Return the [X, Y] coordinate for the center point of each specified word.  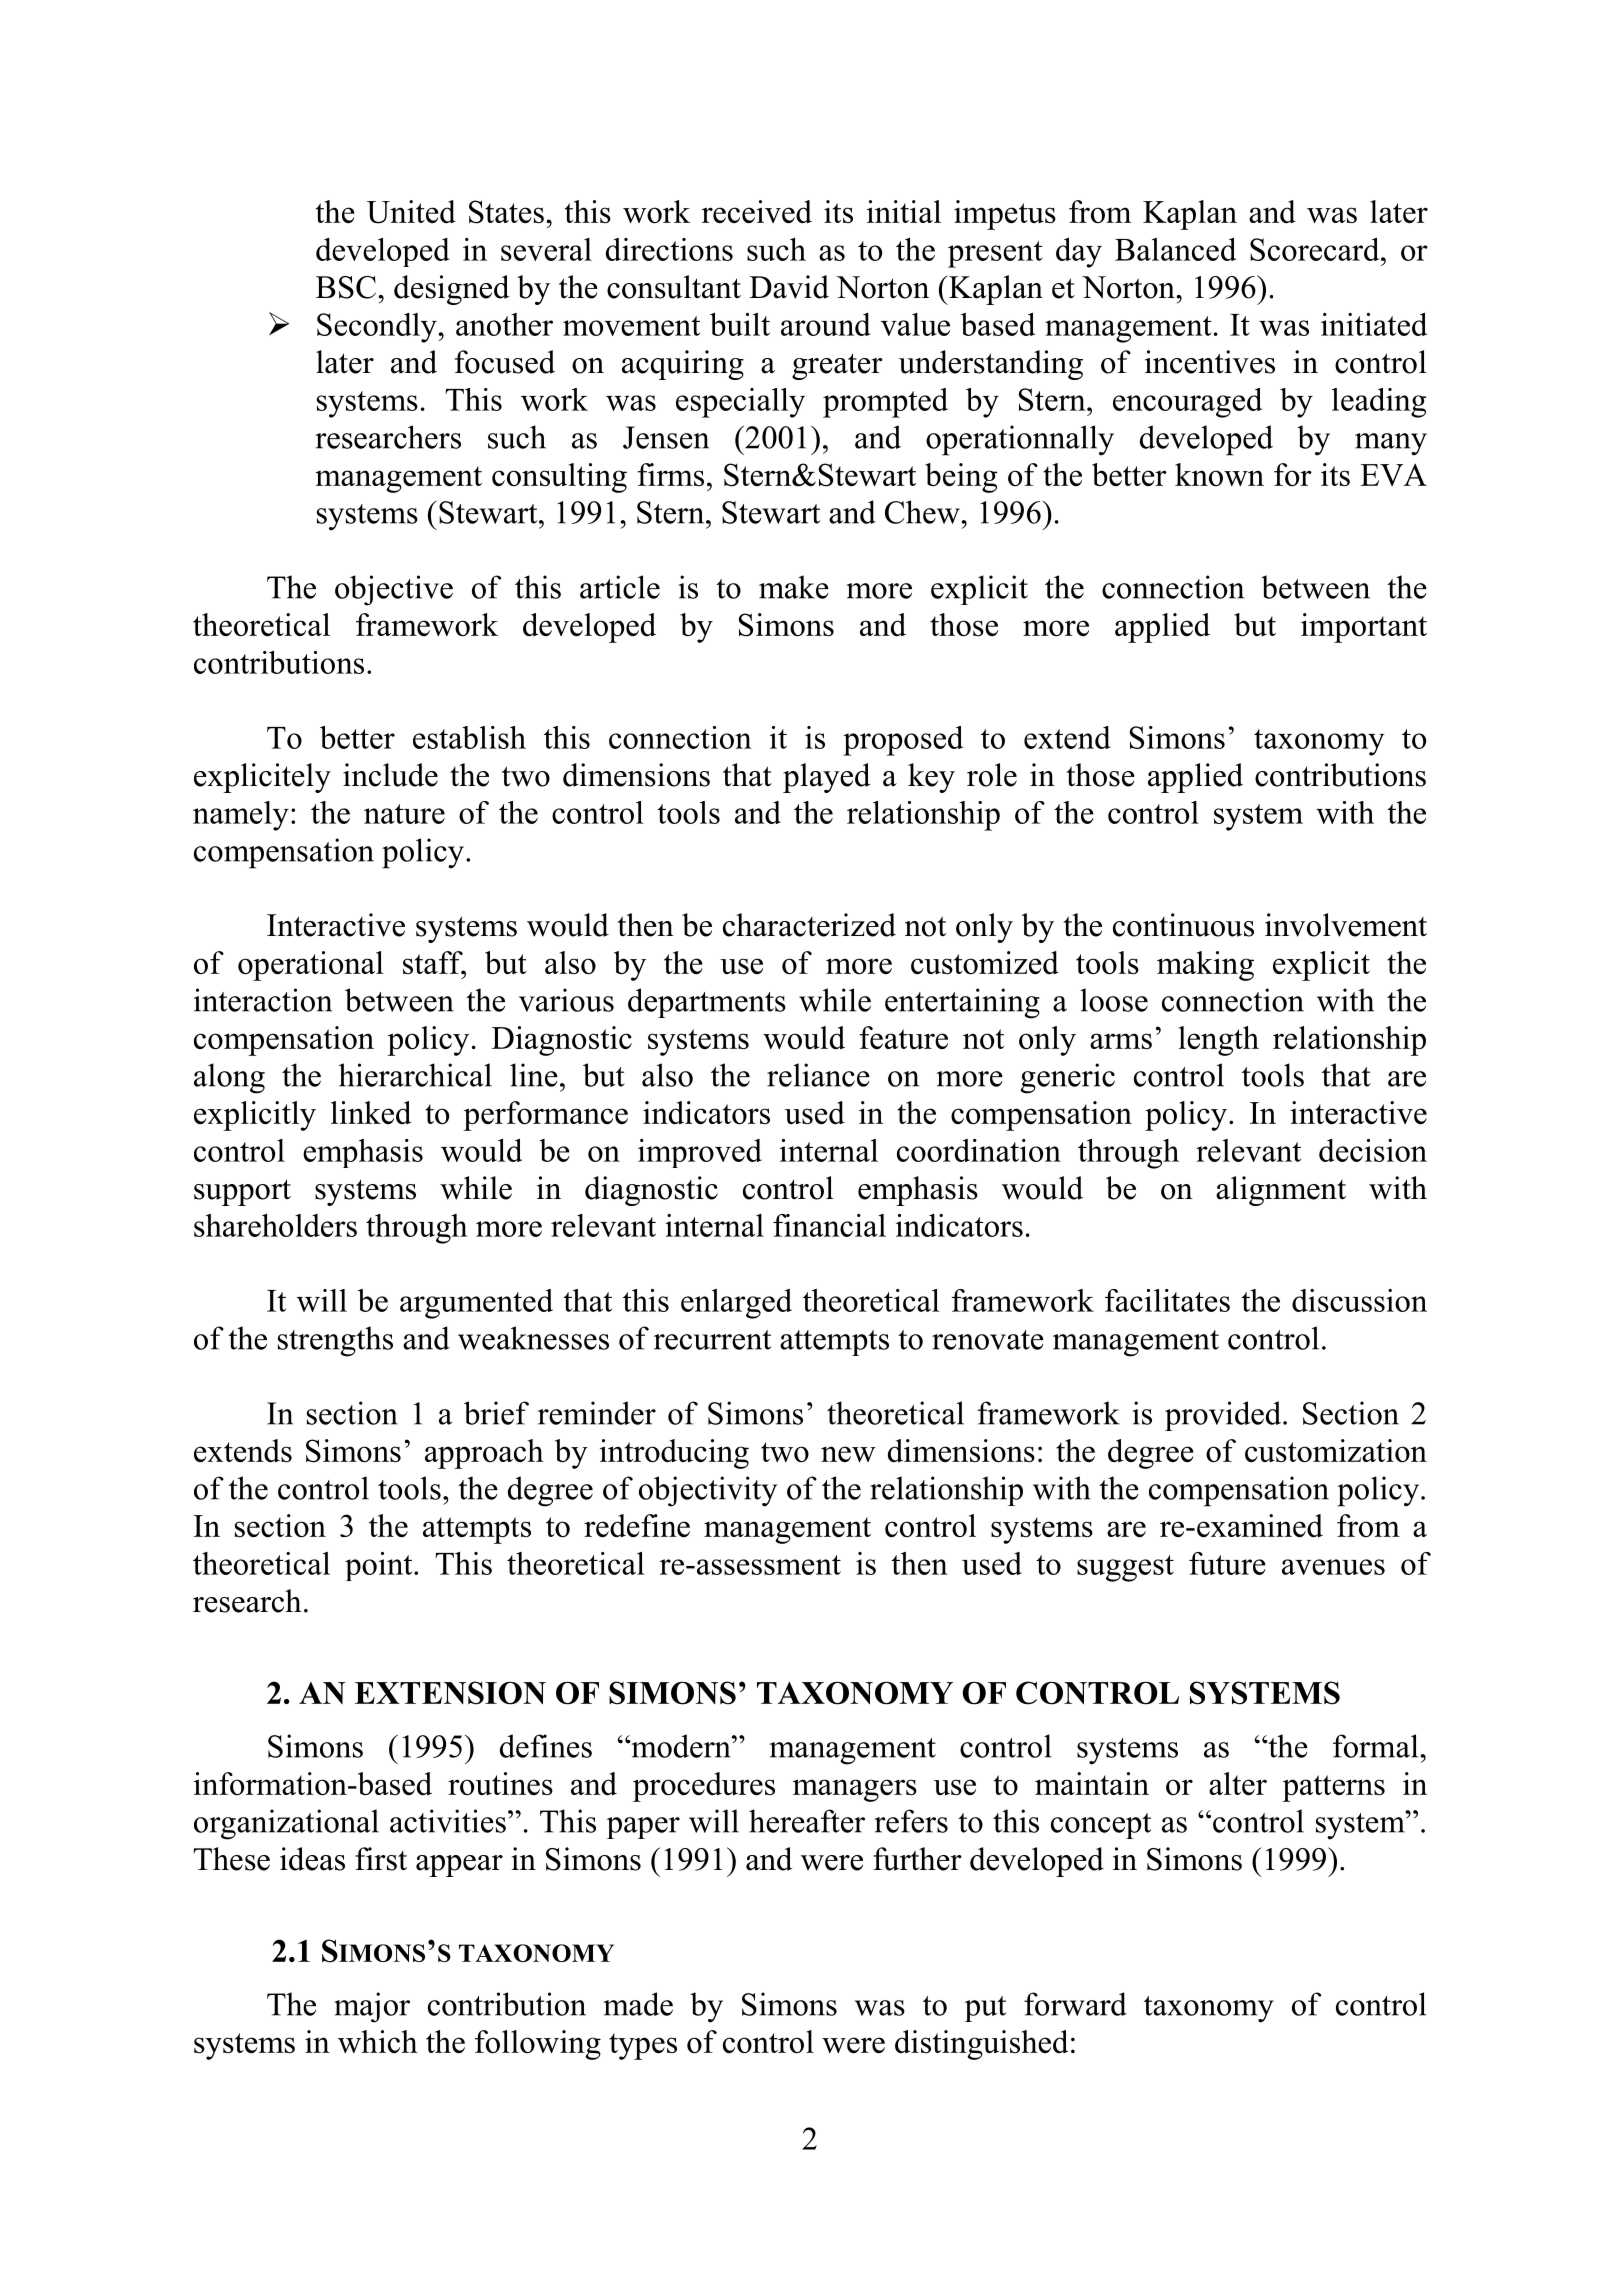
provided [1224, 1416]
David [789, 287]
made [638, 2004]
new [848, 1454]
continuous [1183, 925]
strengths [335, 1341]
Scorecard [1316, 249]
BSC [346, 287]
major [372, 2007]
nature [404, 814]
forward [1075, 2004]
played [827, 778]
